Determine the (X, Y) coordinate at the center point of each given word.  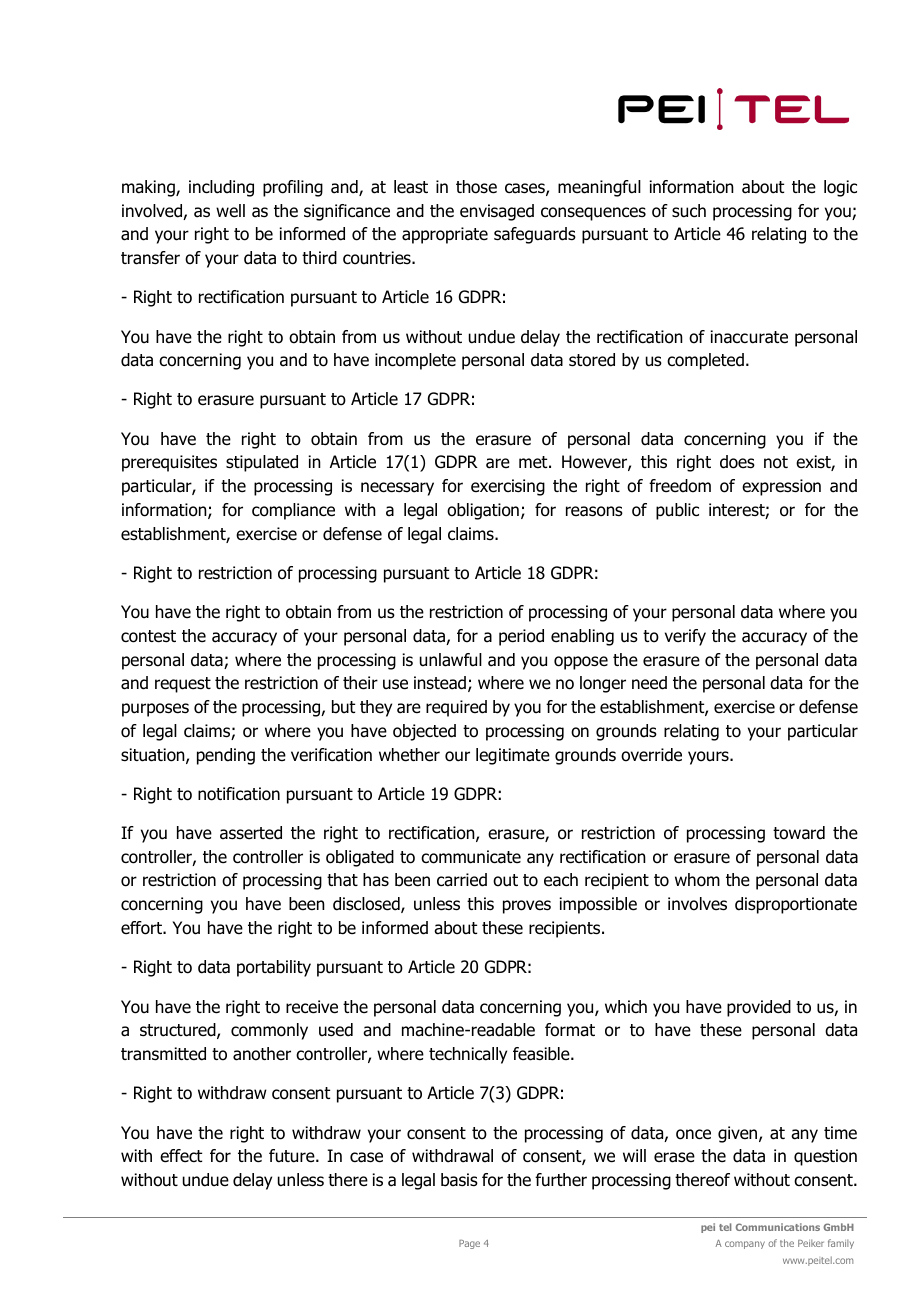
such (689, 211)
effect (181, 1156)
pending (226, 756)
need (649, 683)
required (456, 708)
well (230, 211)
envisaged (497, 212)
